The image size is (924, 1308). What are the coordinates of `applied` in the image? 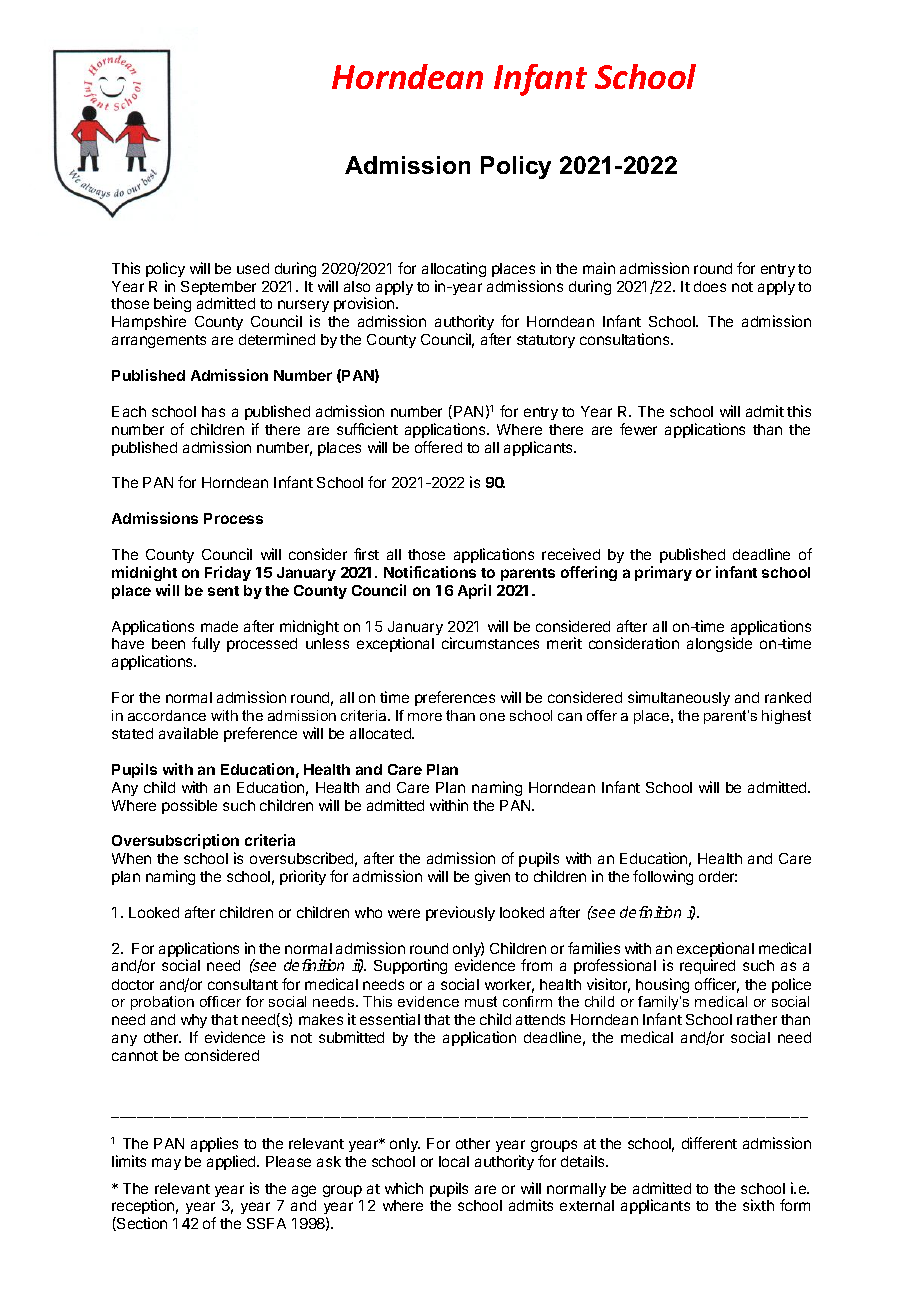 It's located at (232, 1162).
